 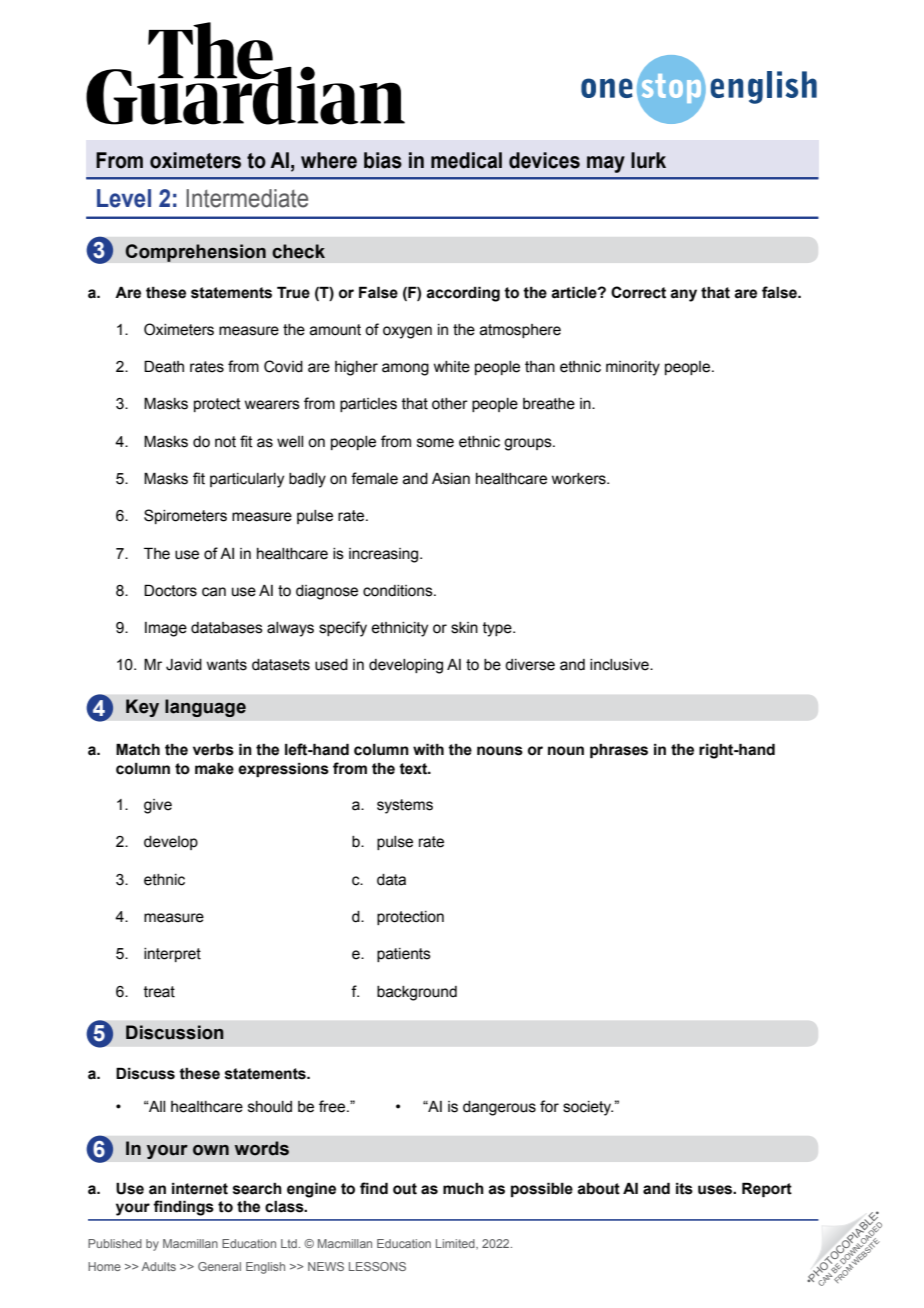 I want to click on increasing, so click(x=385, y=555).
